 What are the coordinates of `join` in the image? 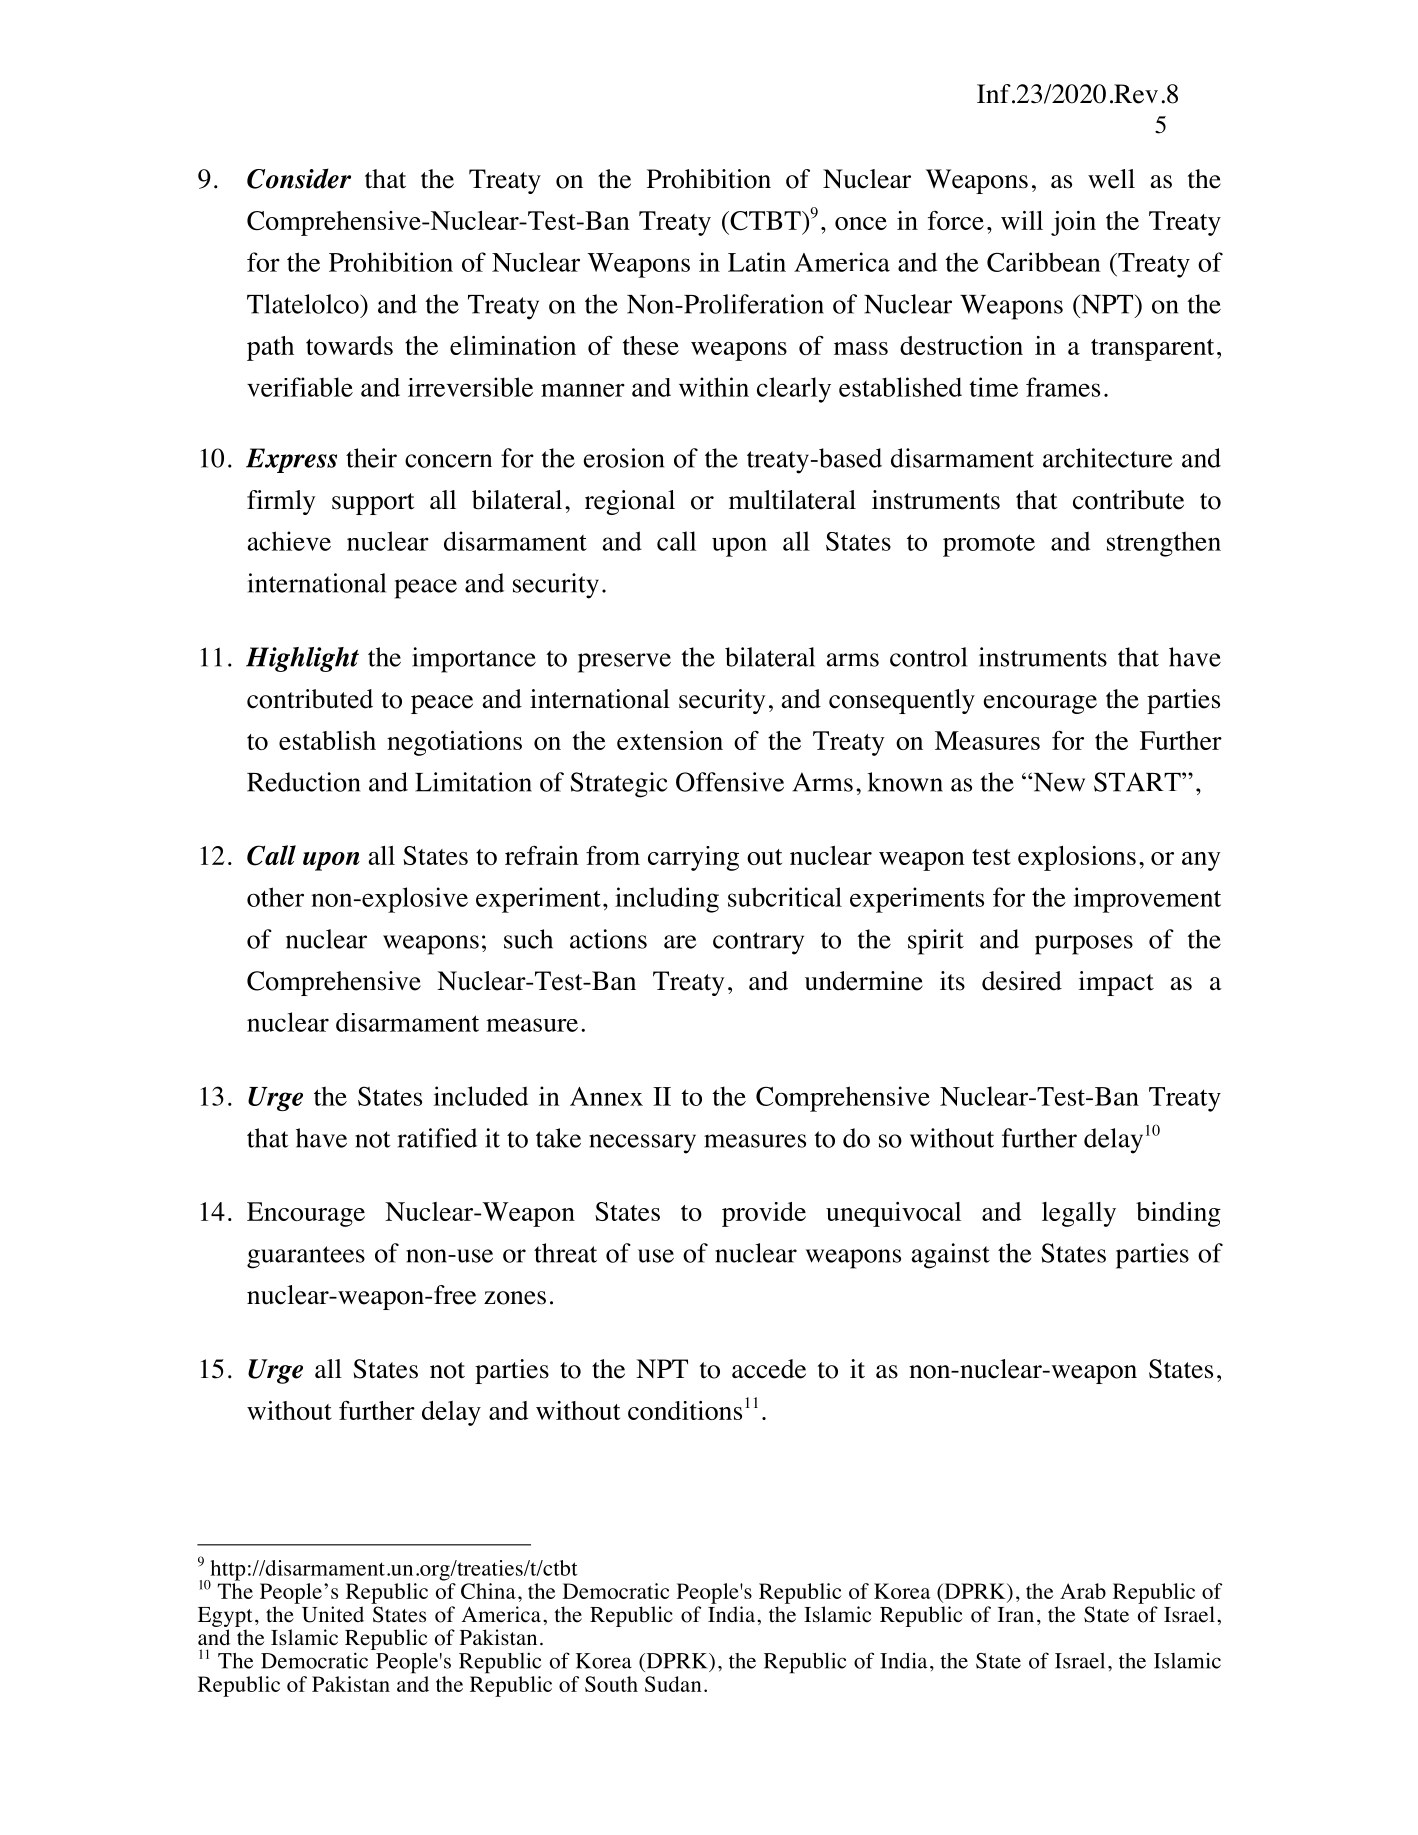 It's located at (1073, 223).
